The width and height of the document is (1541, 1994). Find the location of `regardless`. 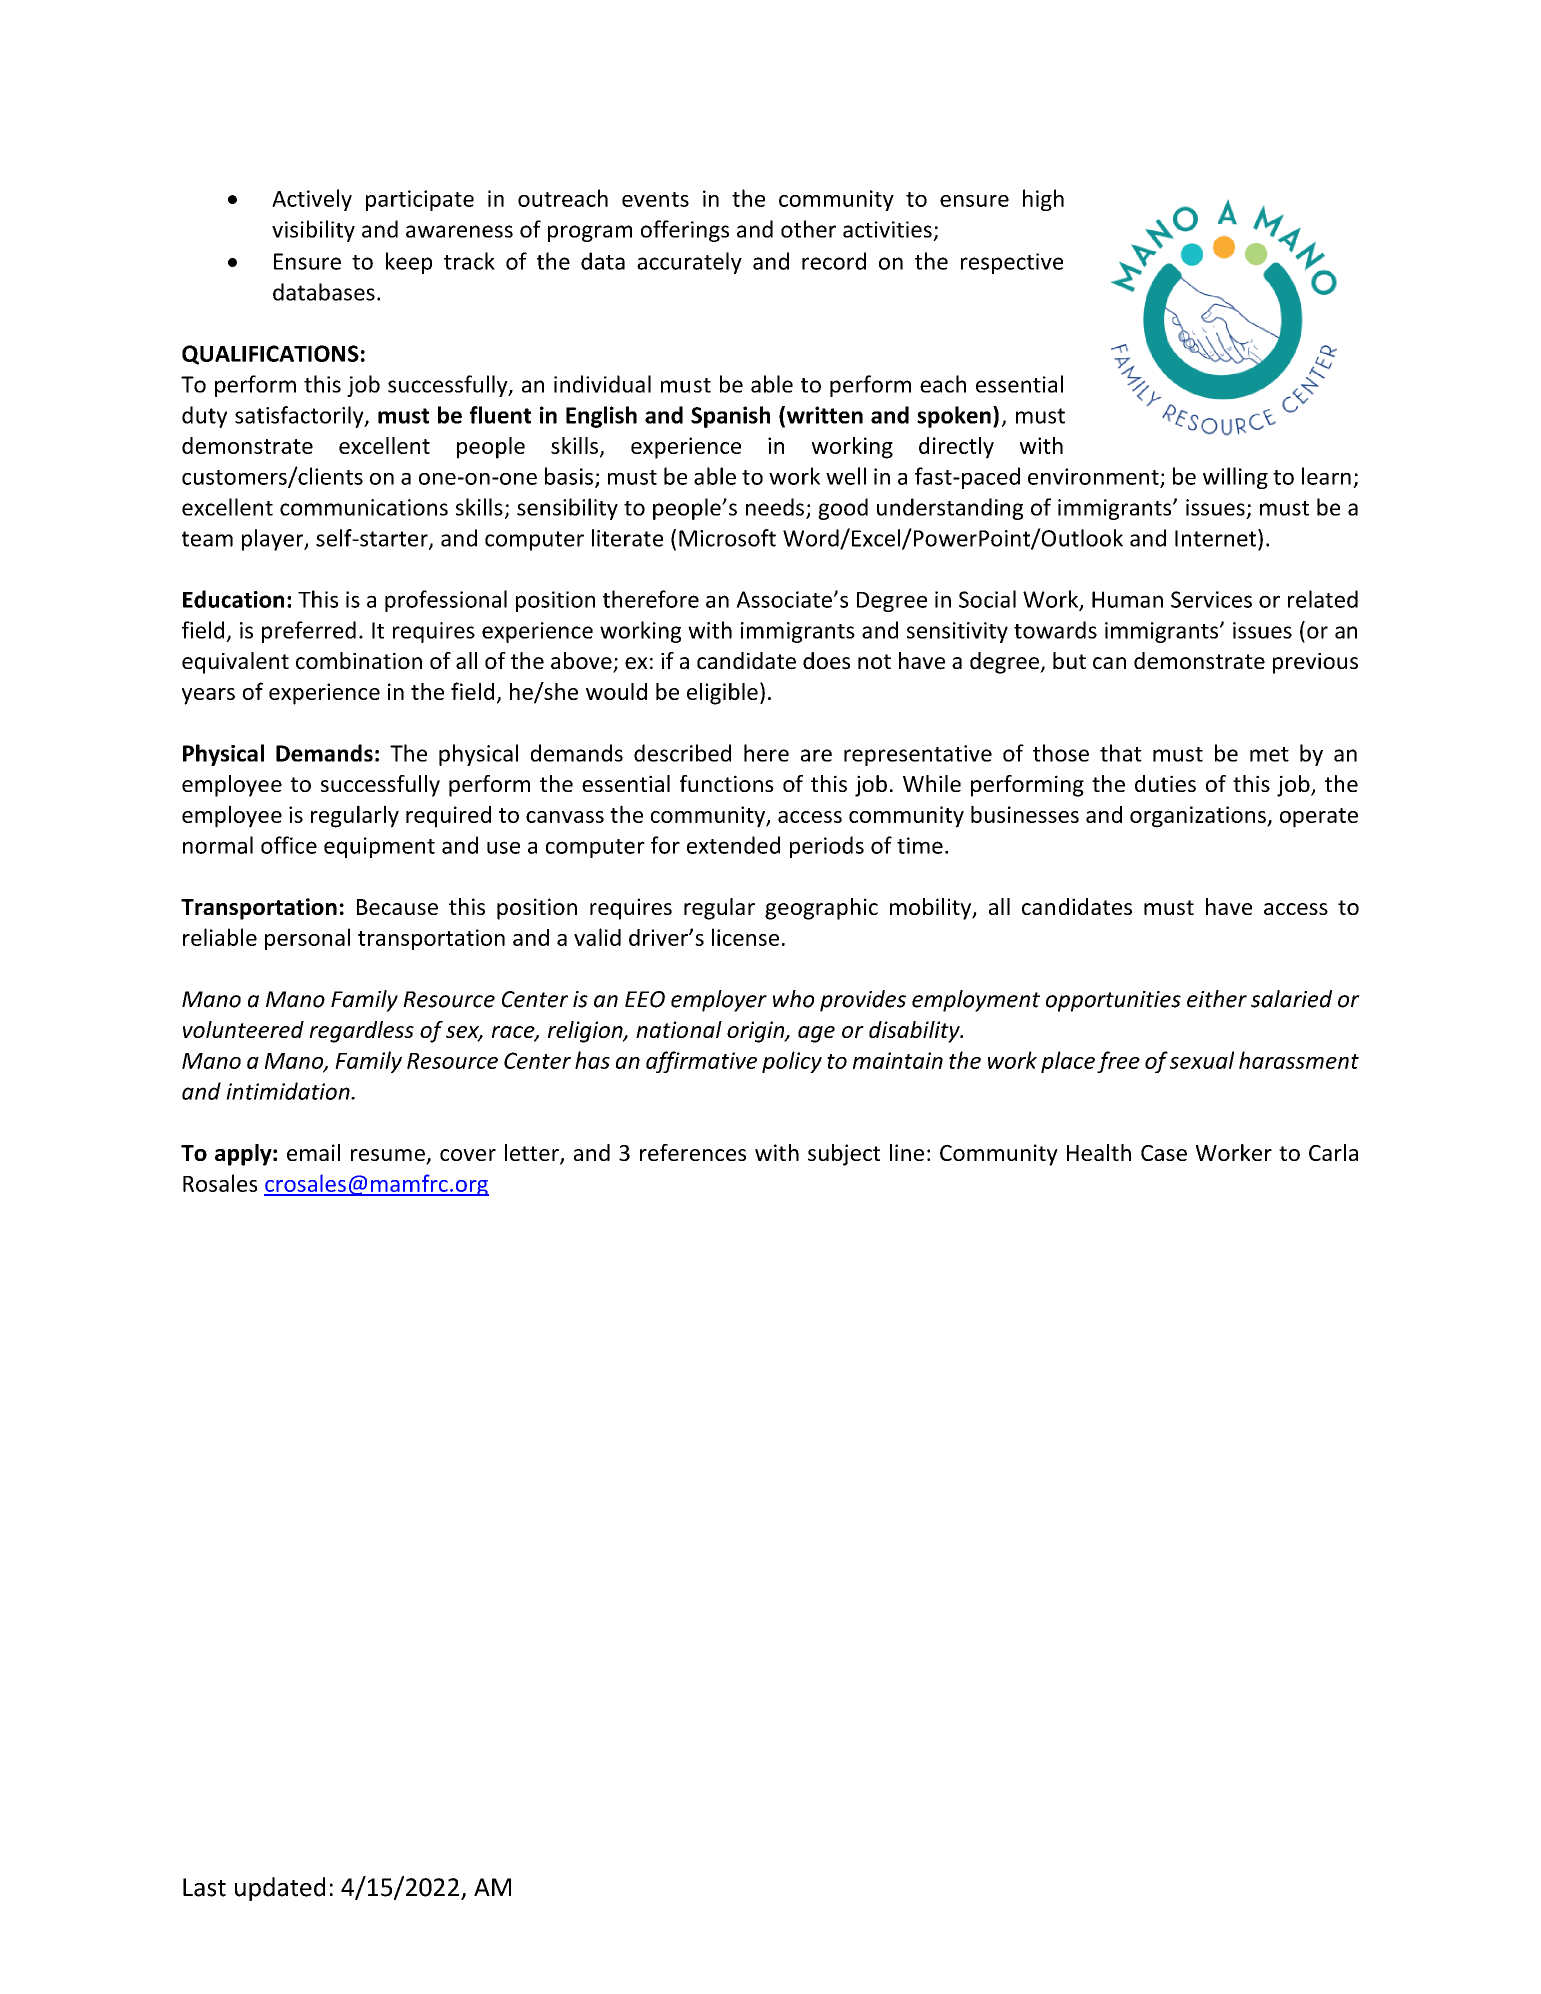

regardless is located at coordinates (362, 1032).
